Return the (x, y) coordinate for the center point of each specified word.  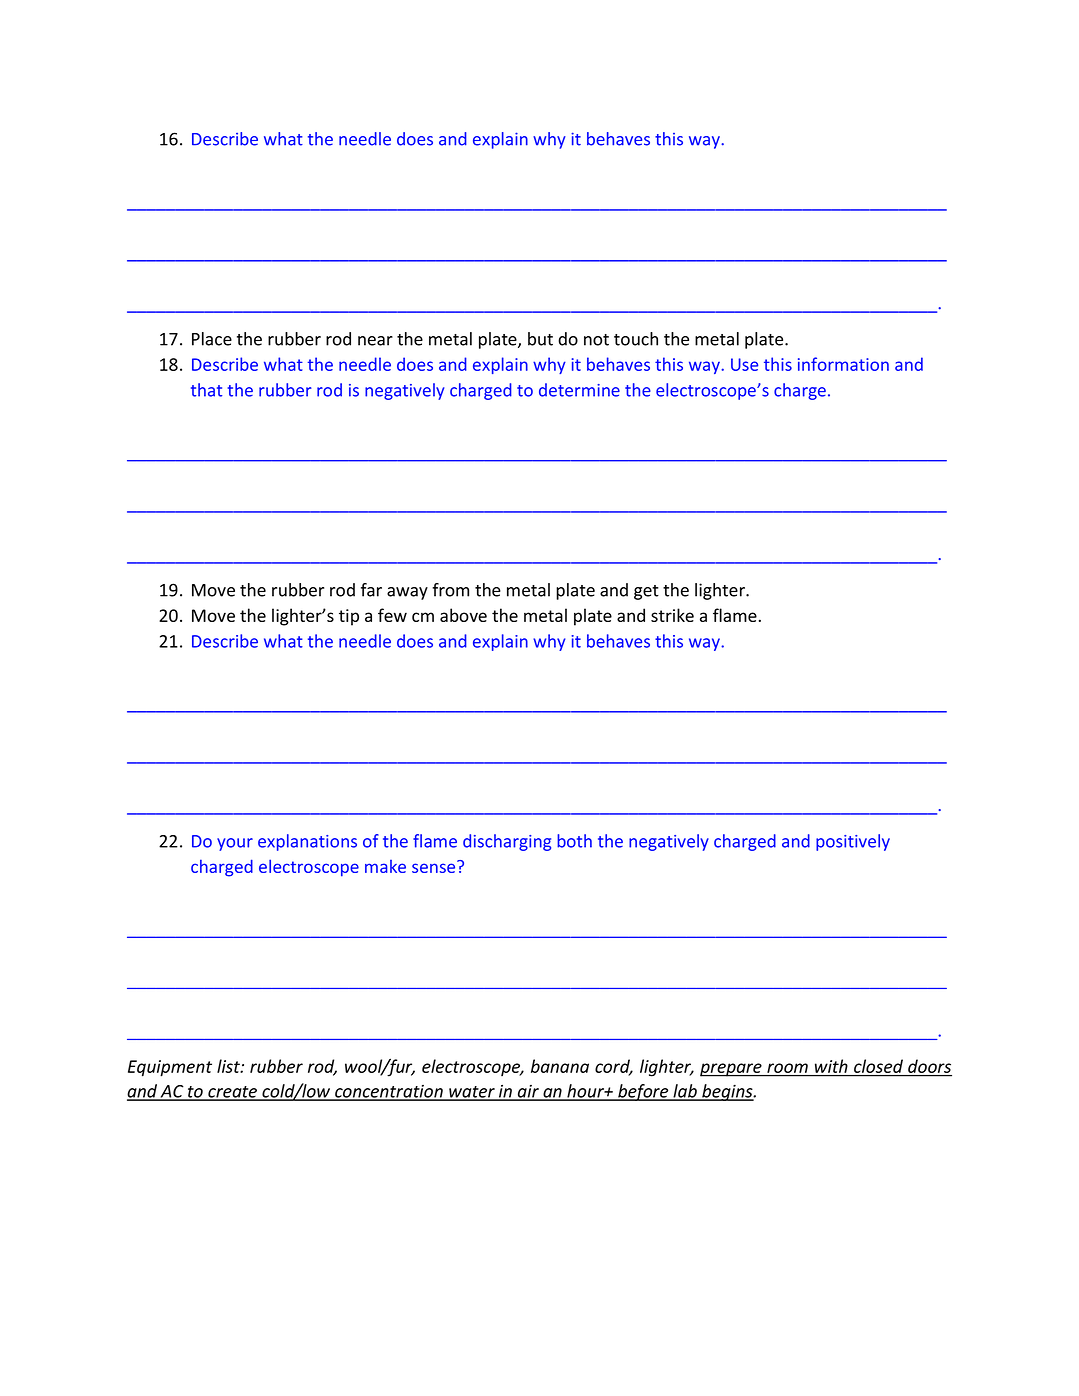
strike (672, 615)
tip (349, 617)
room (787, 1068)
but (540, 339)
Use (744, 364)
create (232, 1093)
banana (560, 1066)
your (235, 844)
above (463, 615)
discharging (507, 842)
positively (853, 842)
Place (212, 339)
